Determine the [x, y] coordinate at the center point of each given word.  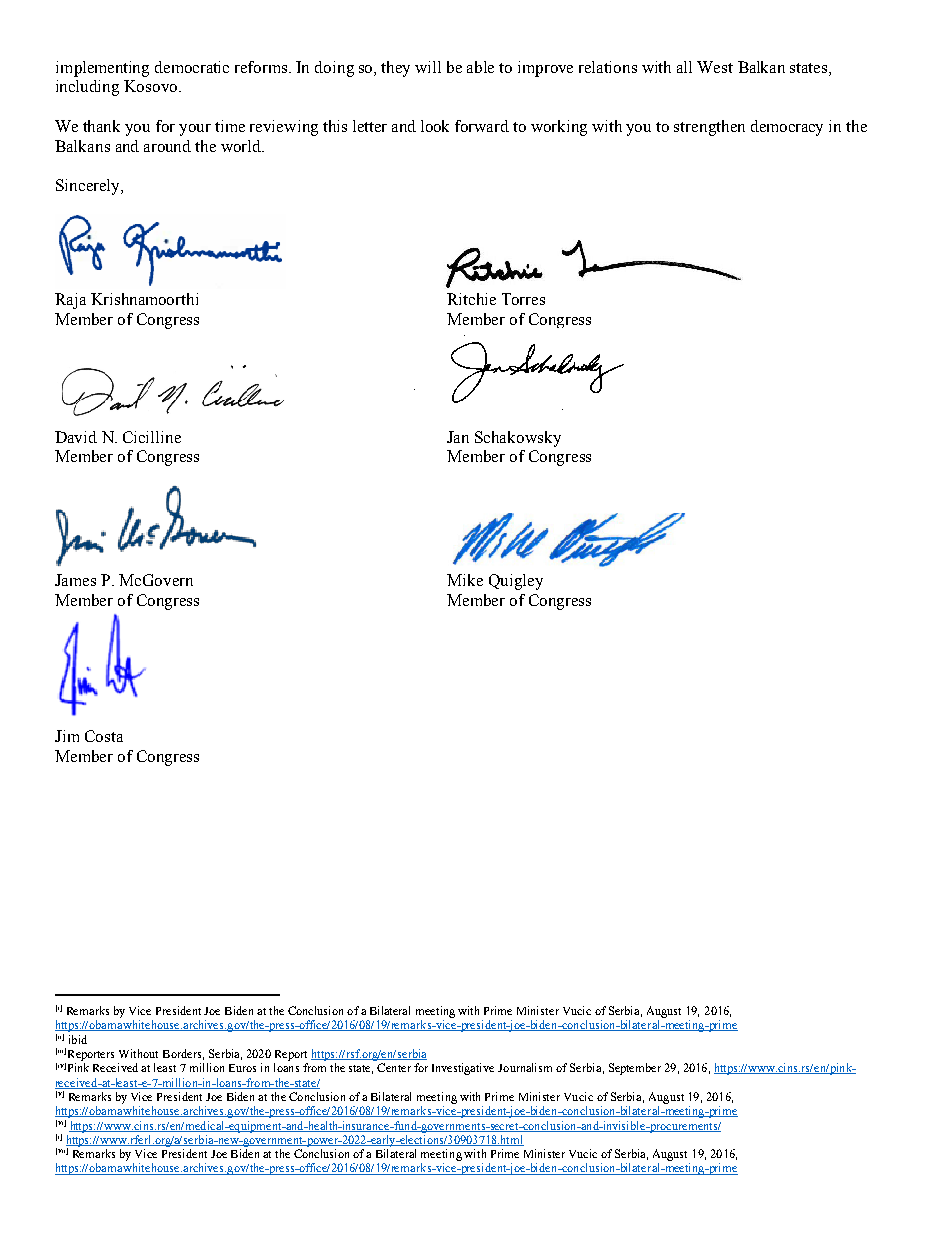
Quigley [516, 582]
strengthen [709, 128]
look [435, 126]
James [75, 580]
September [635, 1069]
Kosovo [150, 86]
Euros [242, 1068]
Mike [465, 580]
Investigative [463, 1069]
